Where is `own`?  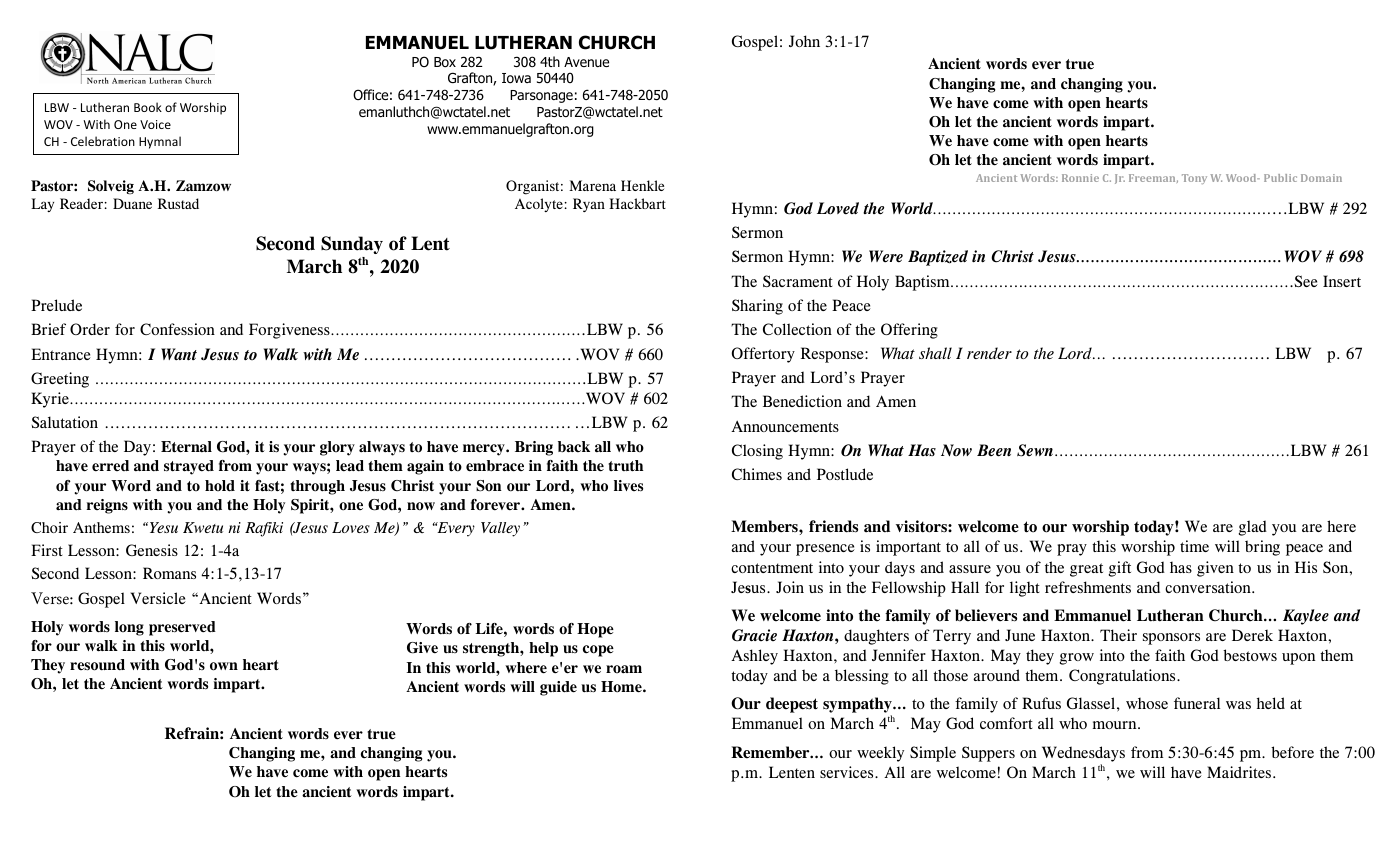 own is located at coordinates (224, 666).
